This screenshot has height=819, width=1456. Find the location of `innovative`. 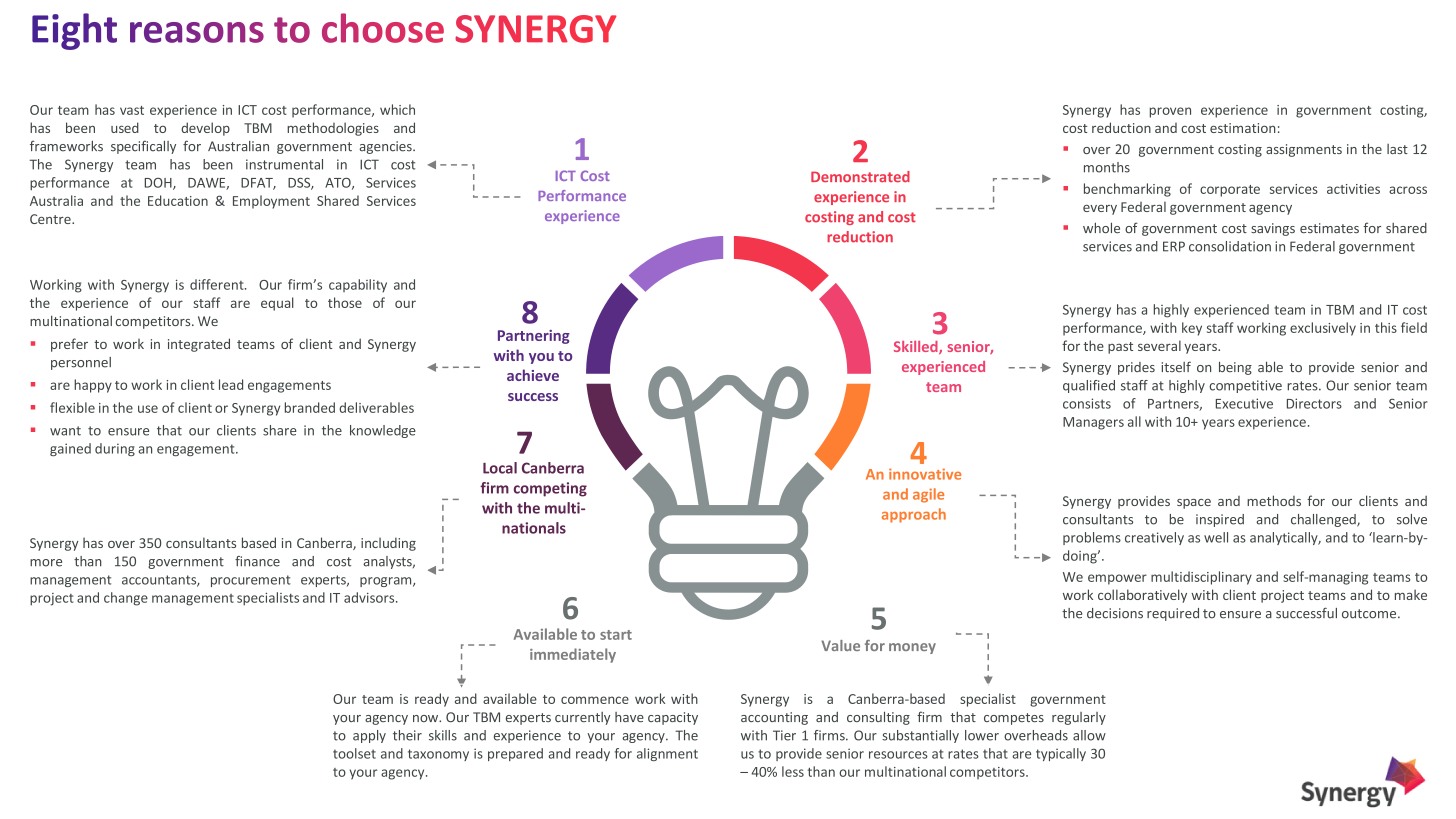

innovative is located at coordinates (925, 474).
